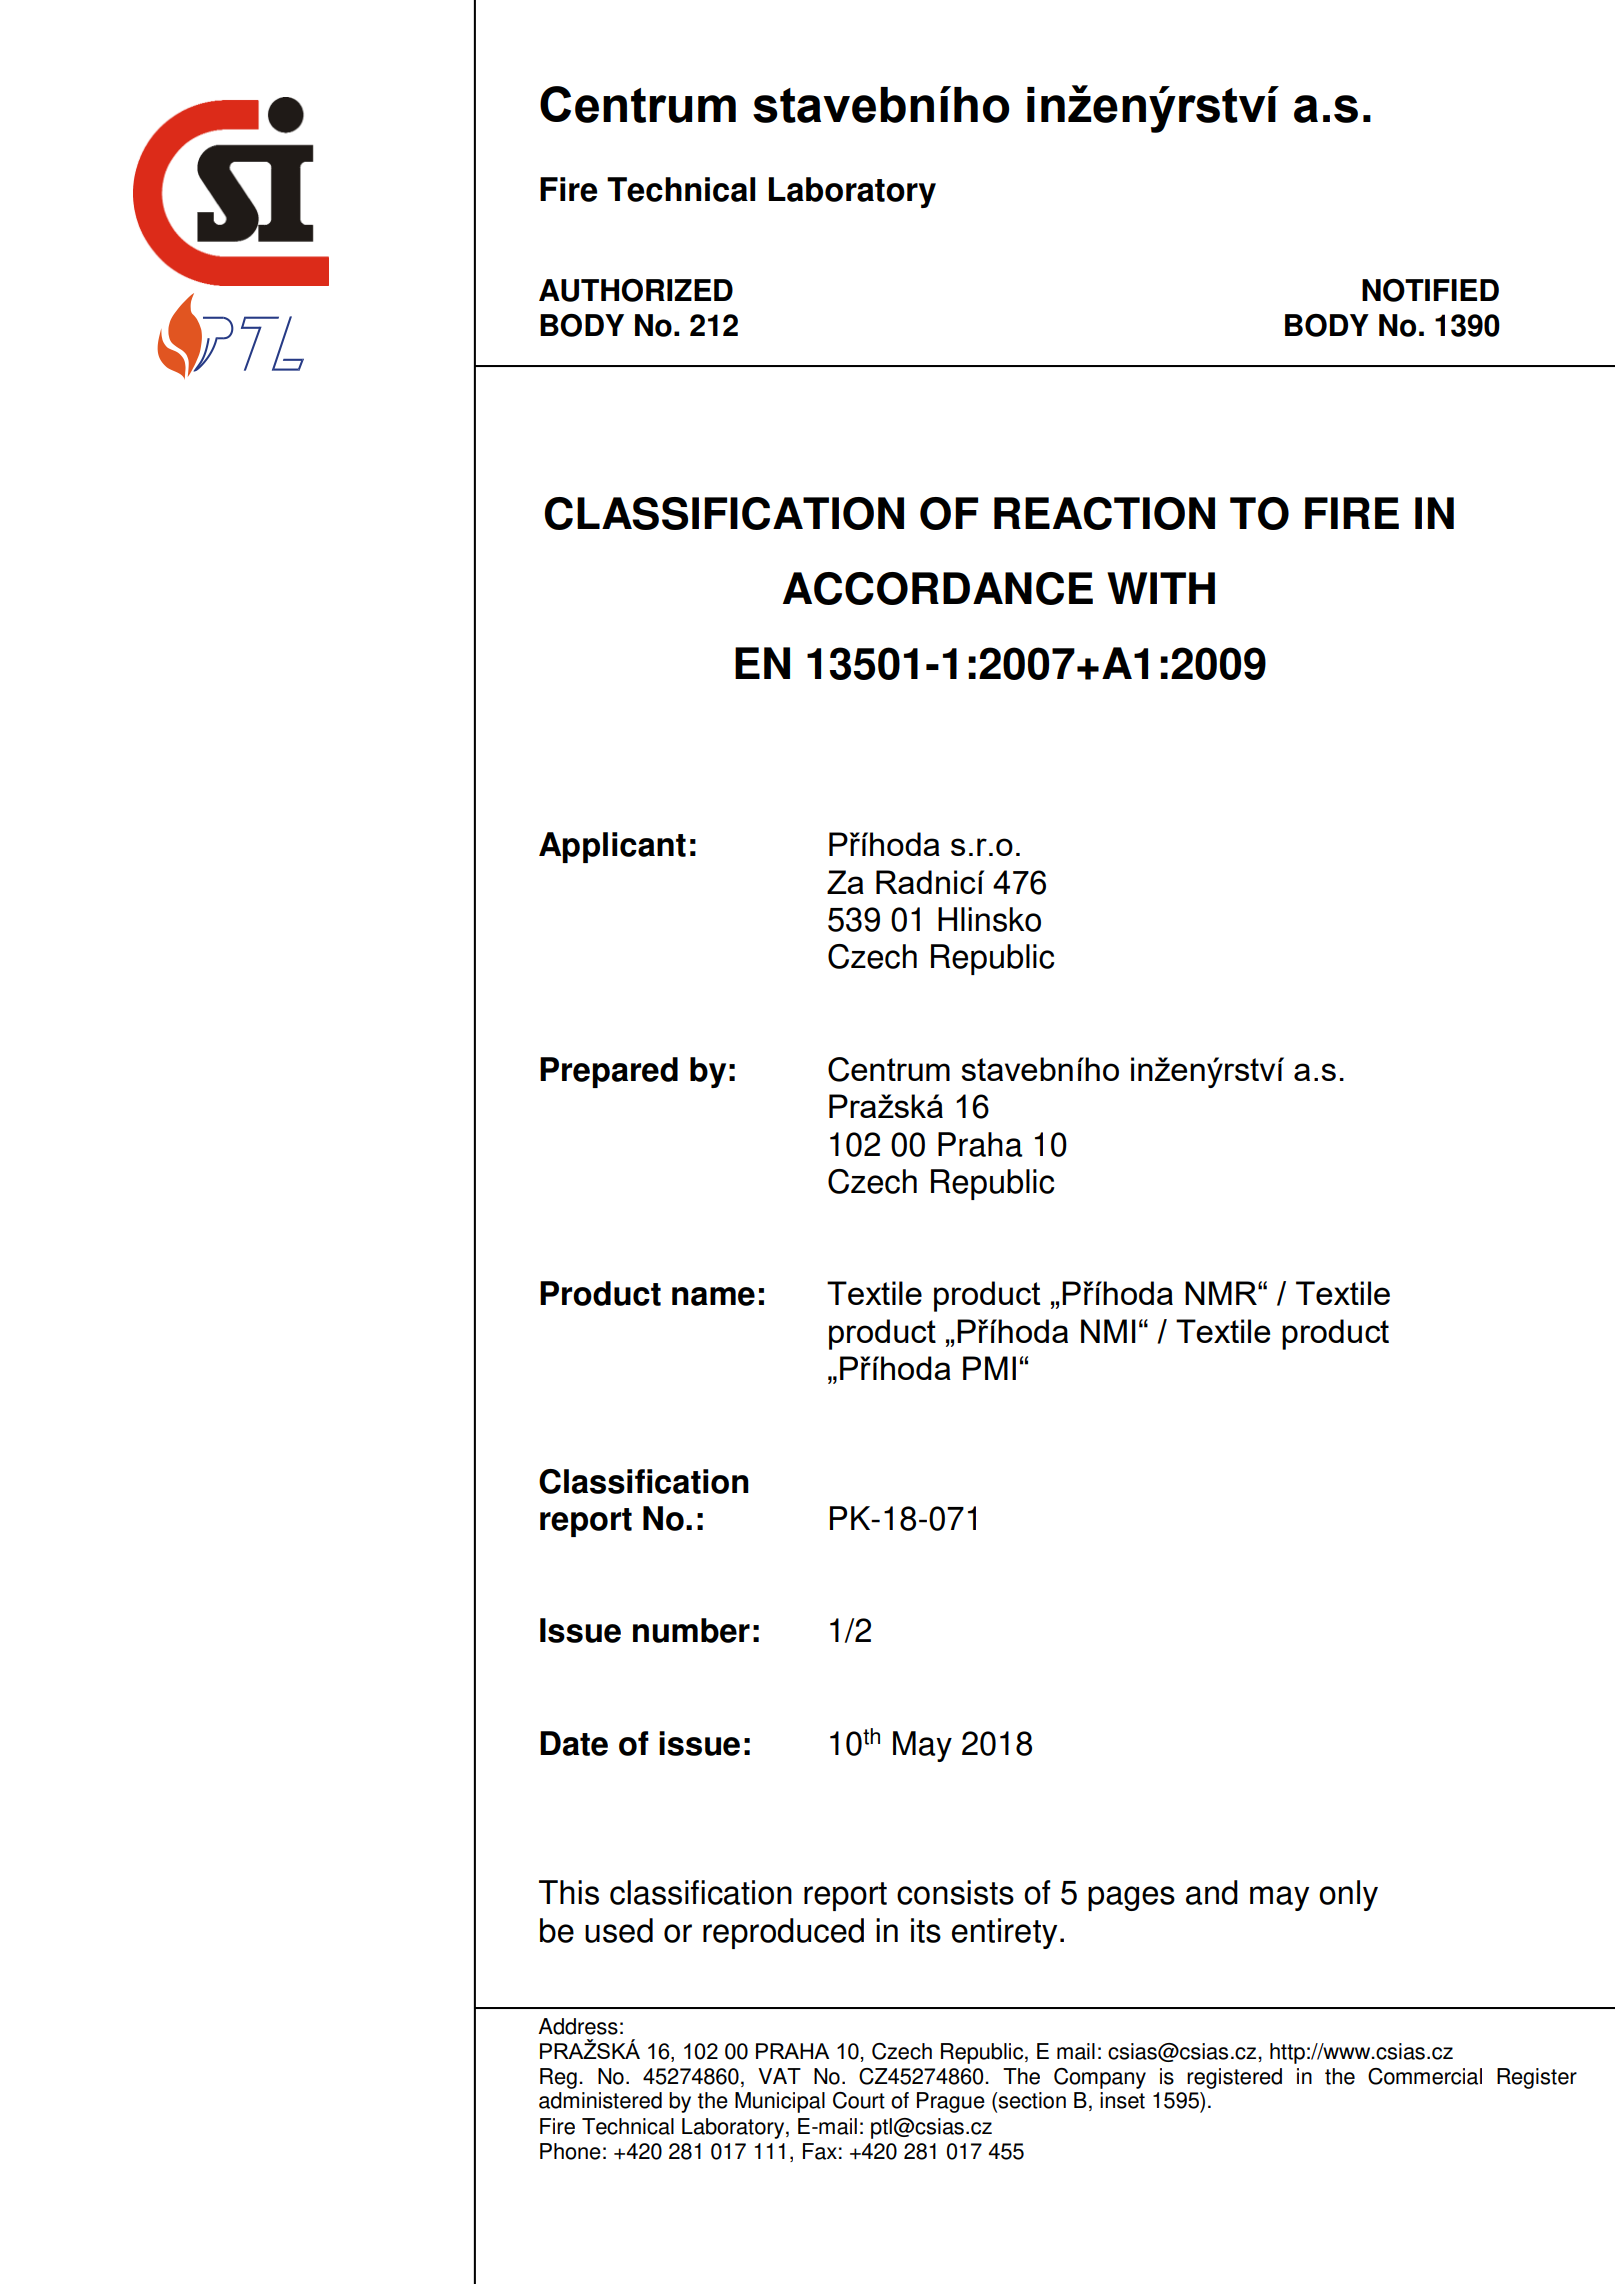  What do you see at coordinates (636, 290) in the screenshot?
I see `AUTHORIZED` at bounding box center [636, 290].
